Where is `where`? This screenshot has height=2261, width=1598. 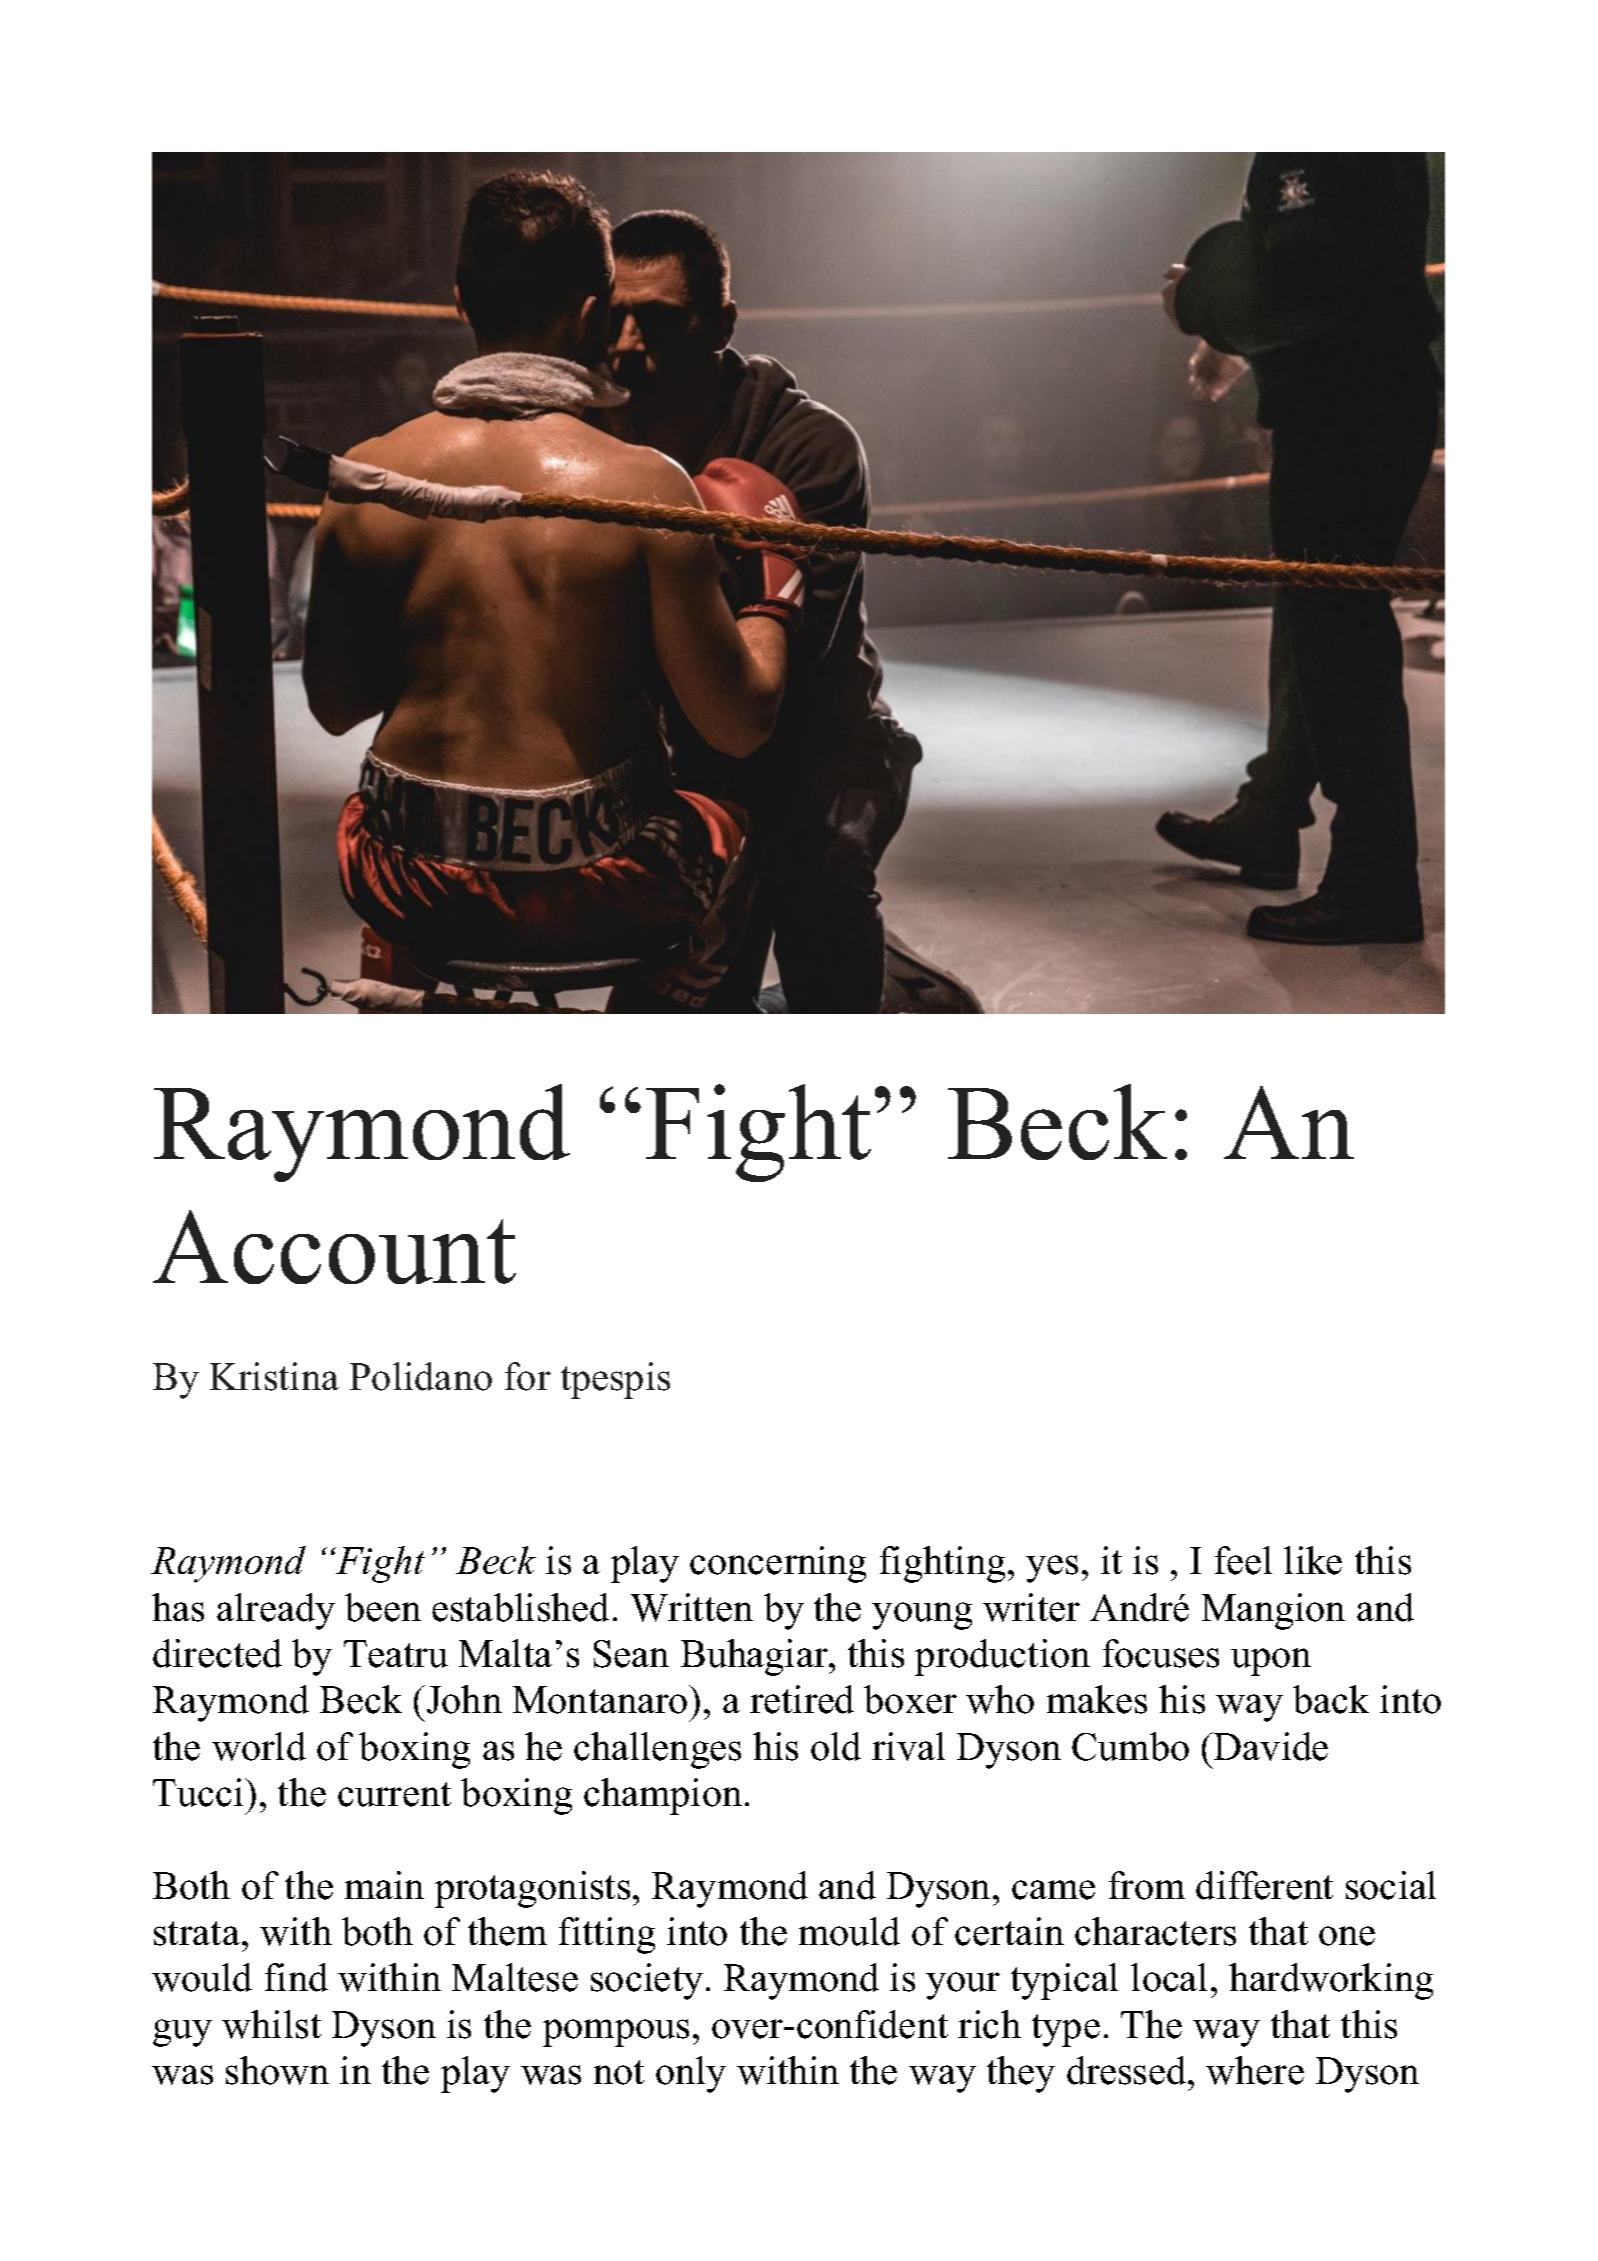 where is located at coordinates (1255, 2070).
